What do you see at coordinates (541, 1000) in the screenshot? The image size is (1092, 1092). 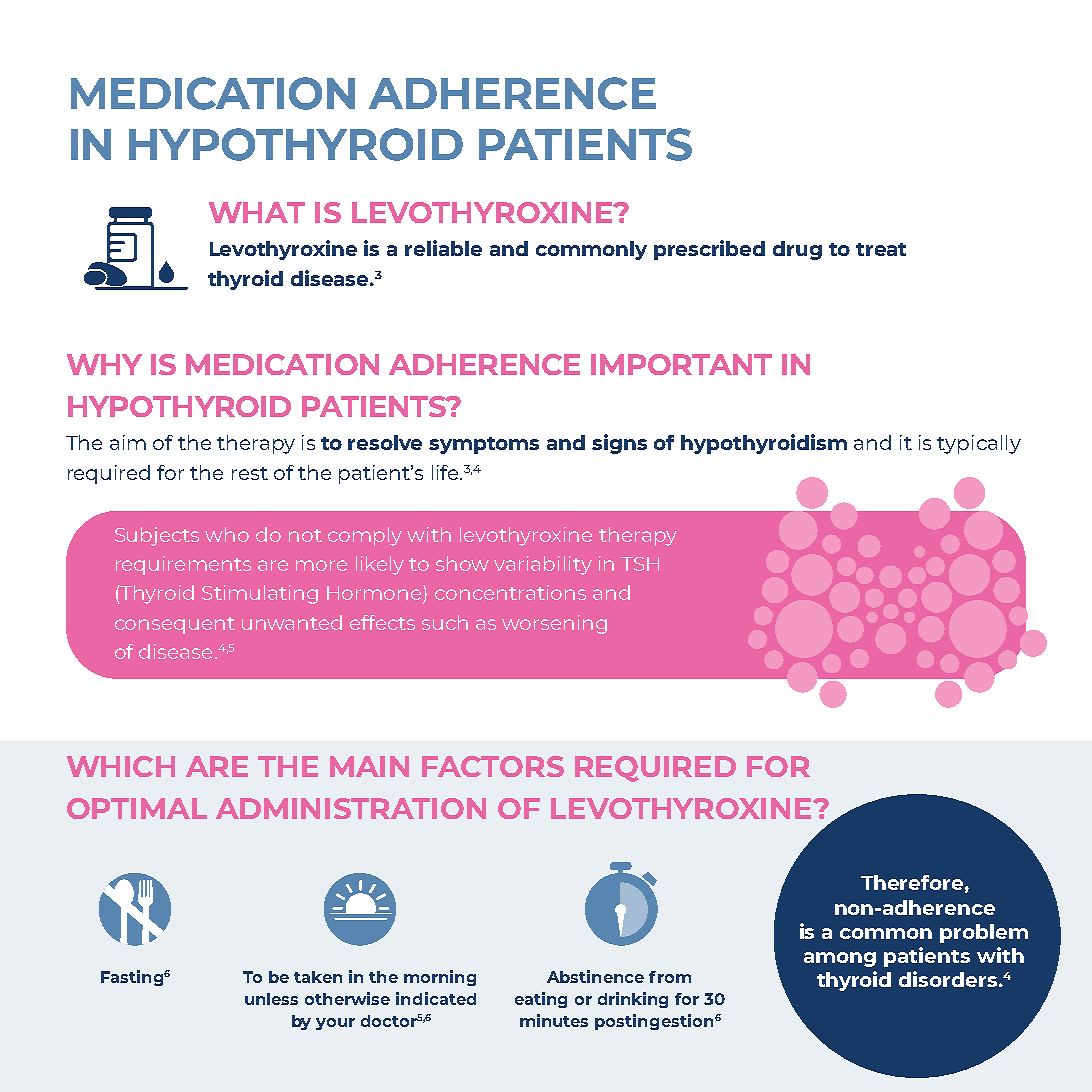 I see `eating` at bounding box center [541, 1000].
